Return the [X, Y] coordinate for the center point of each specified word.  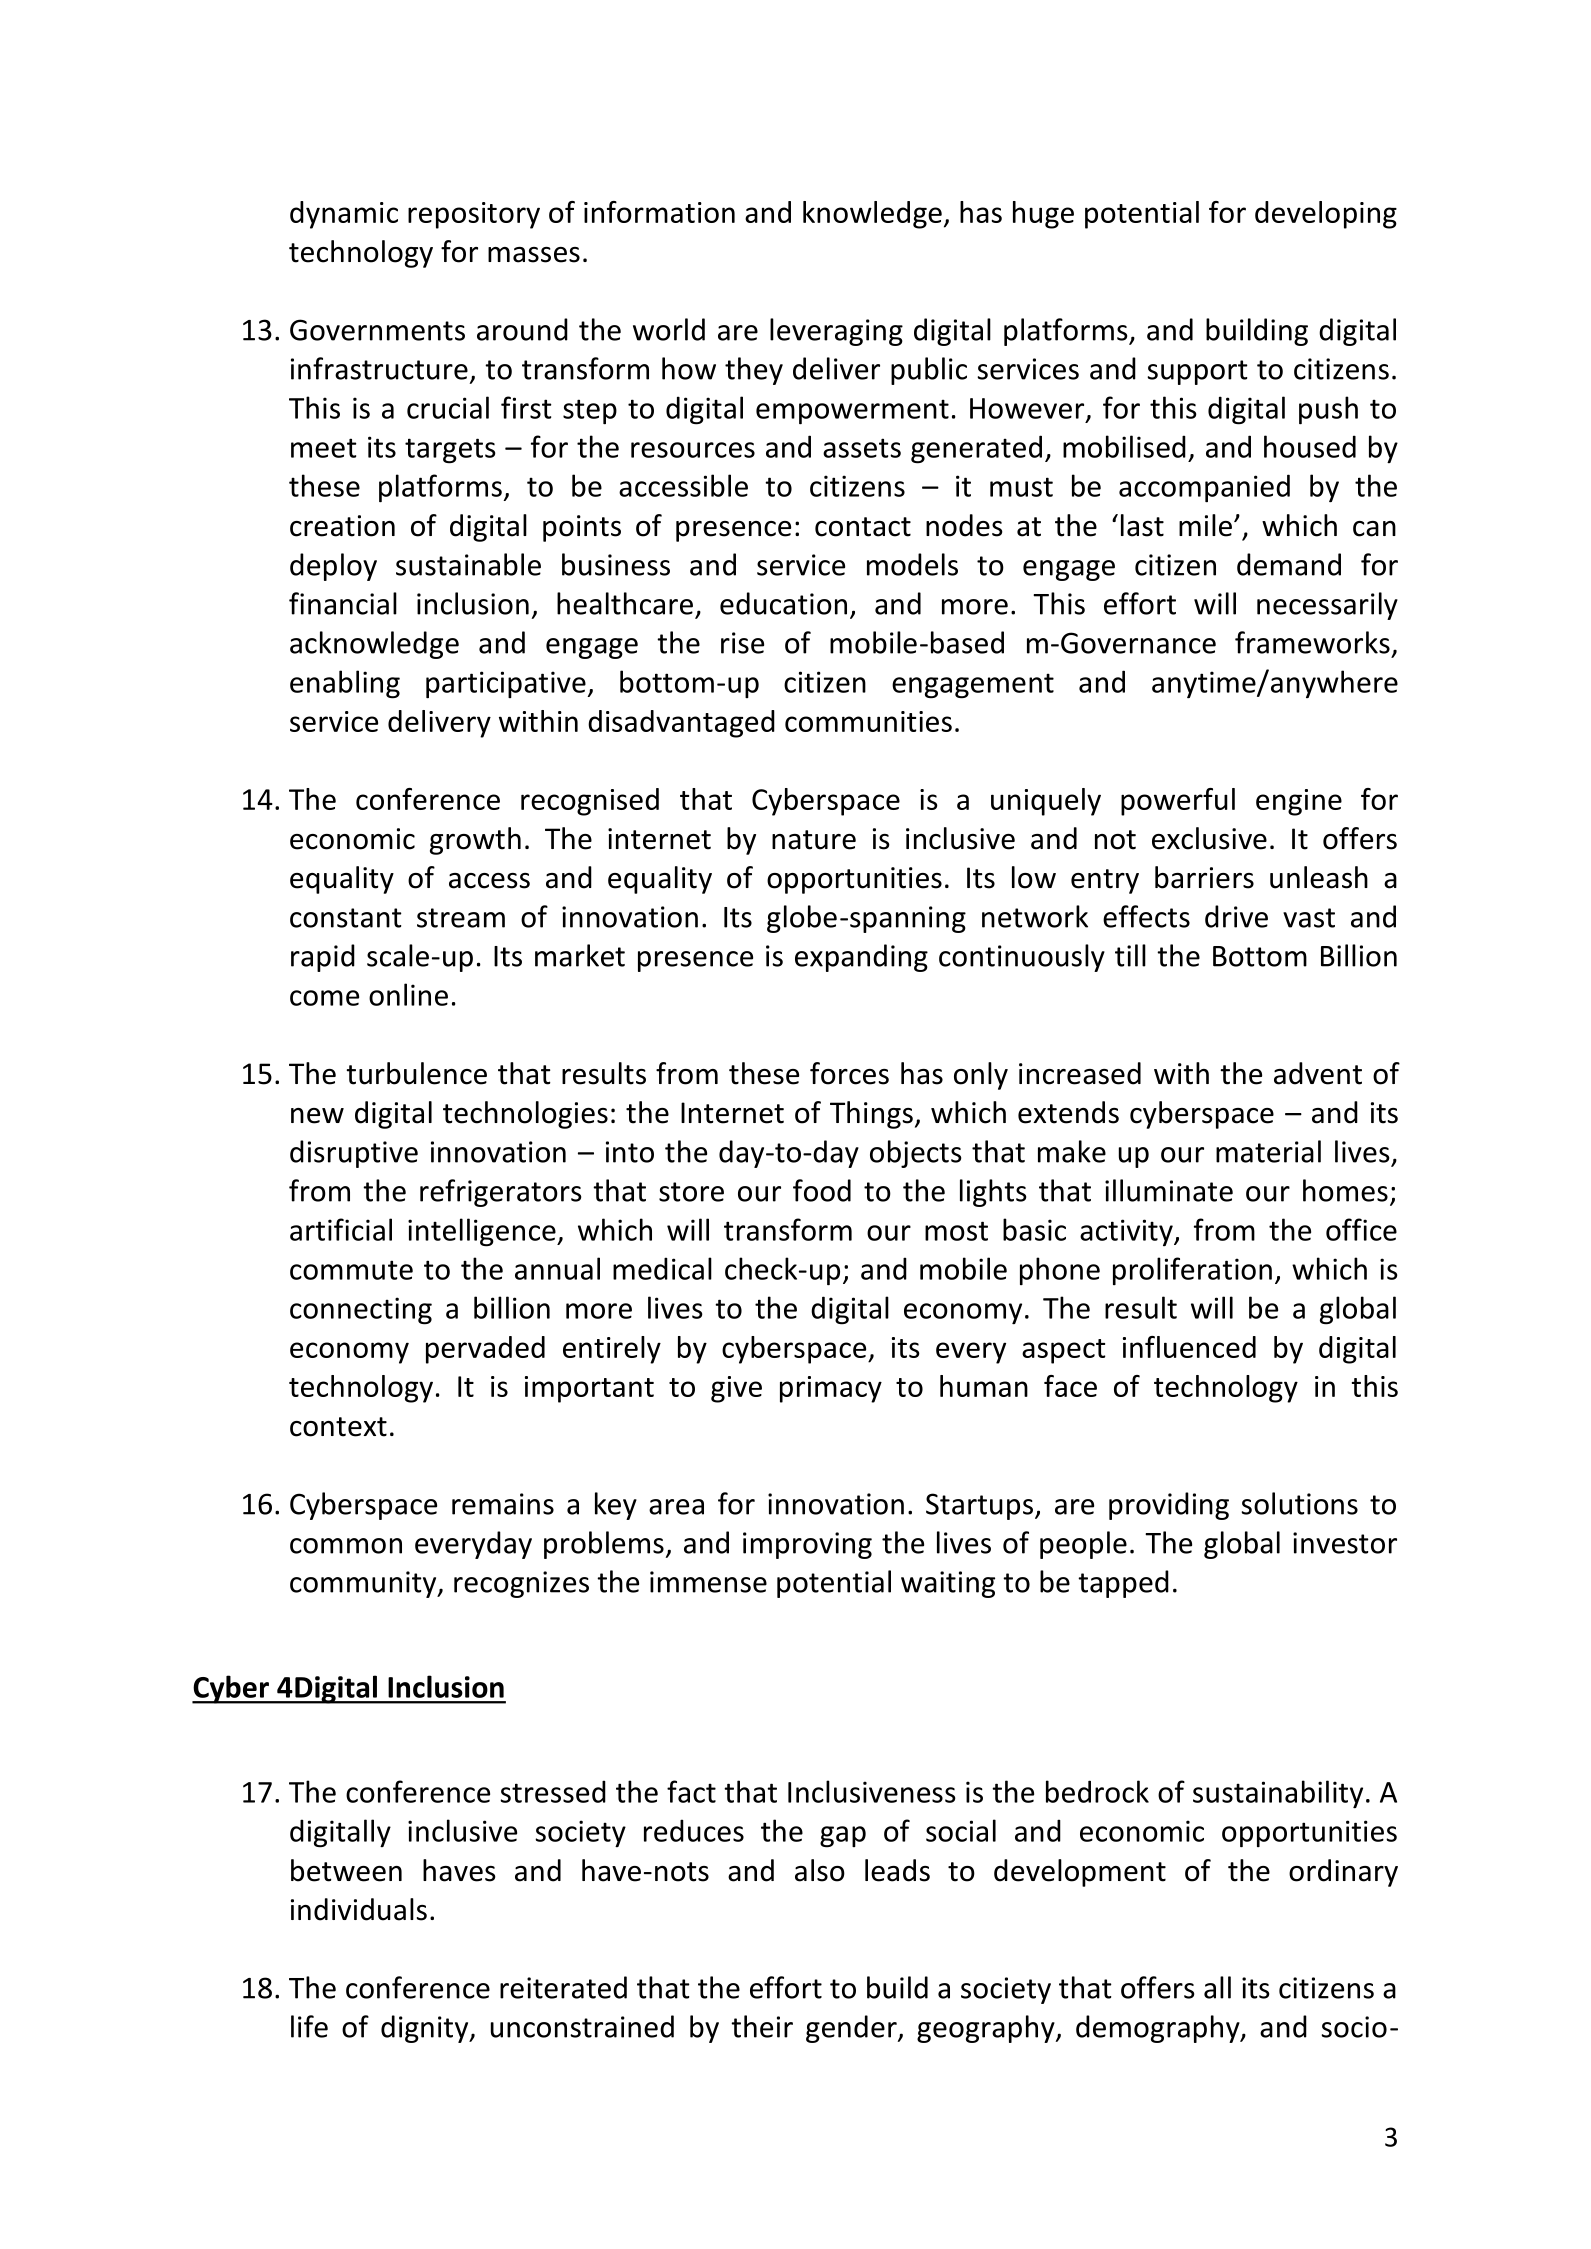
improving [807, 1545]
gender [852, 2029]
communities [868, 721]
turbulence [416, 1073]
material [1268, 1151]
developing [1326, 215]
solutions [1299, 1503]
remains [503, 1504]
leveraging [836, 332]
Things [871, 1115]
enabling [345, 684]
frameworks [1312, 642]
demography [1159, 2029]
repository [474, 215]
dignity [426, 2029]
